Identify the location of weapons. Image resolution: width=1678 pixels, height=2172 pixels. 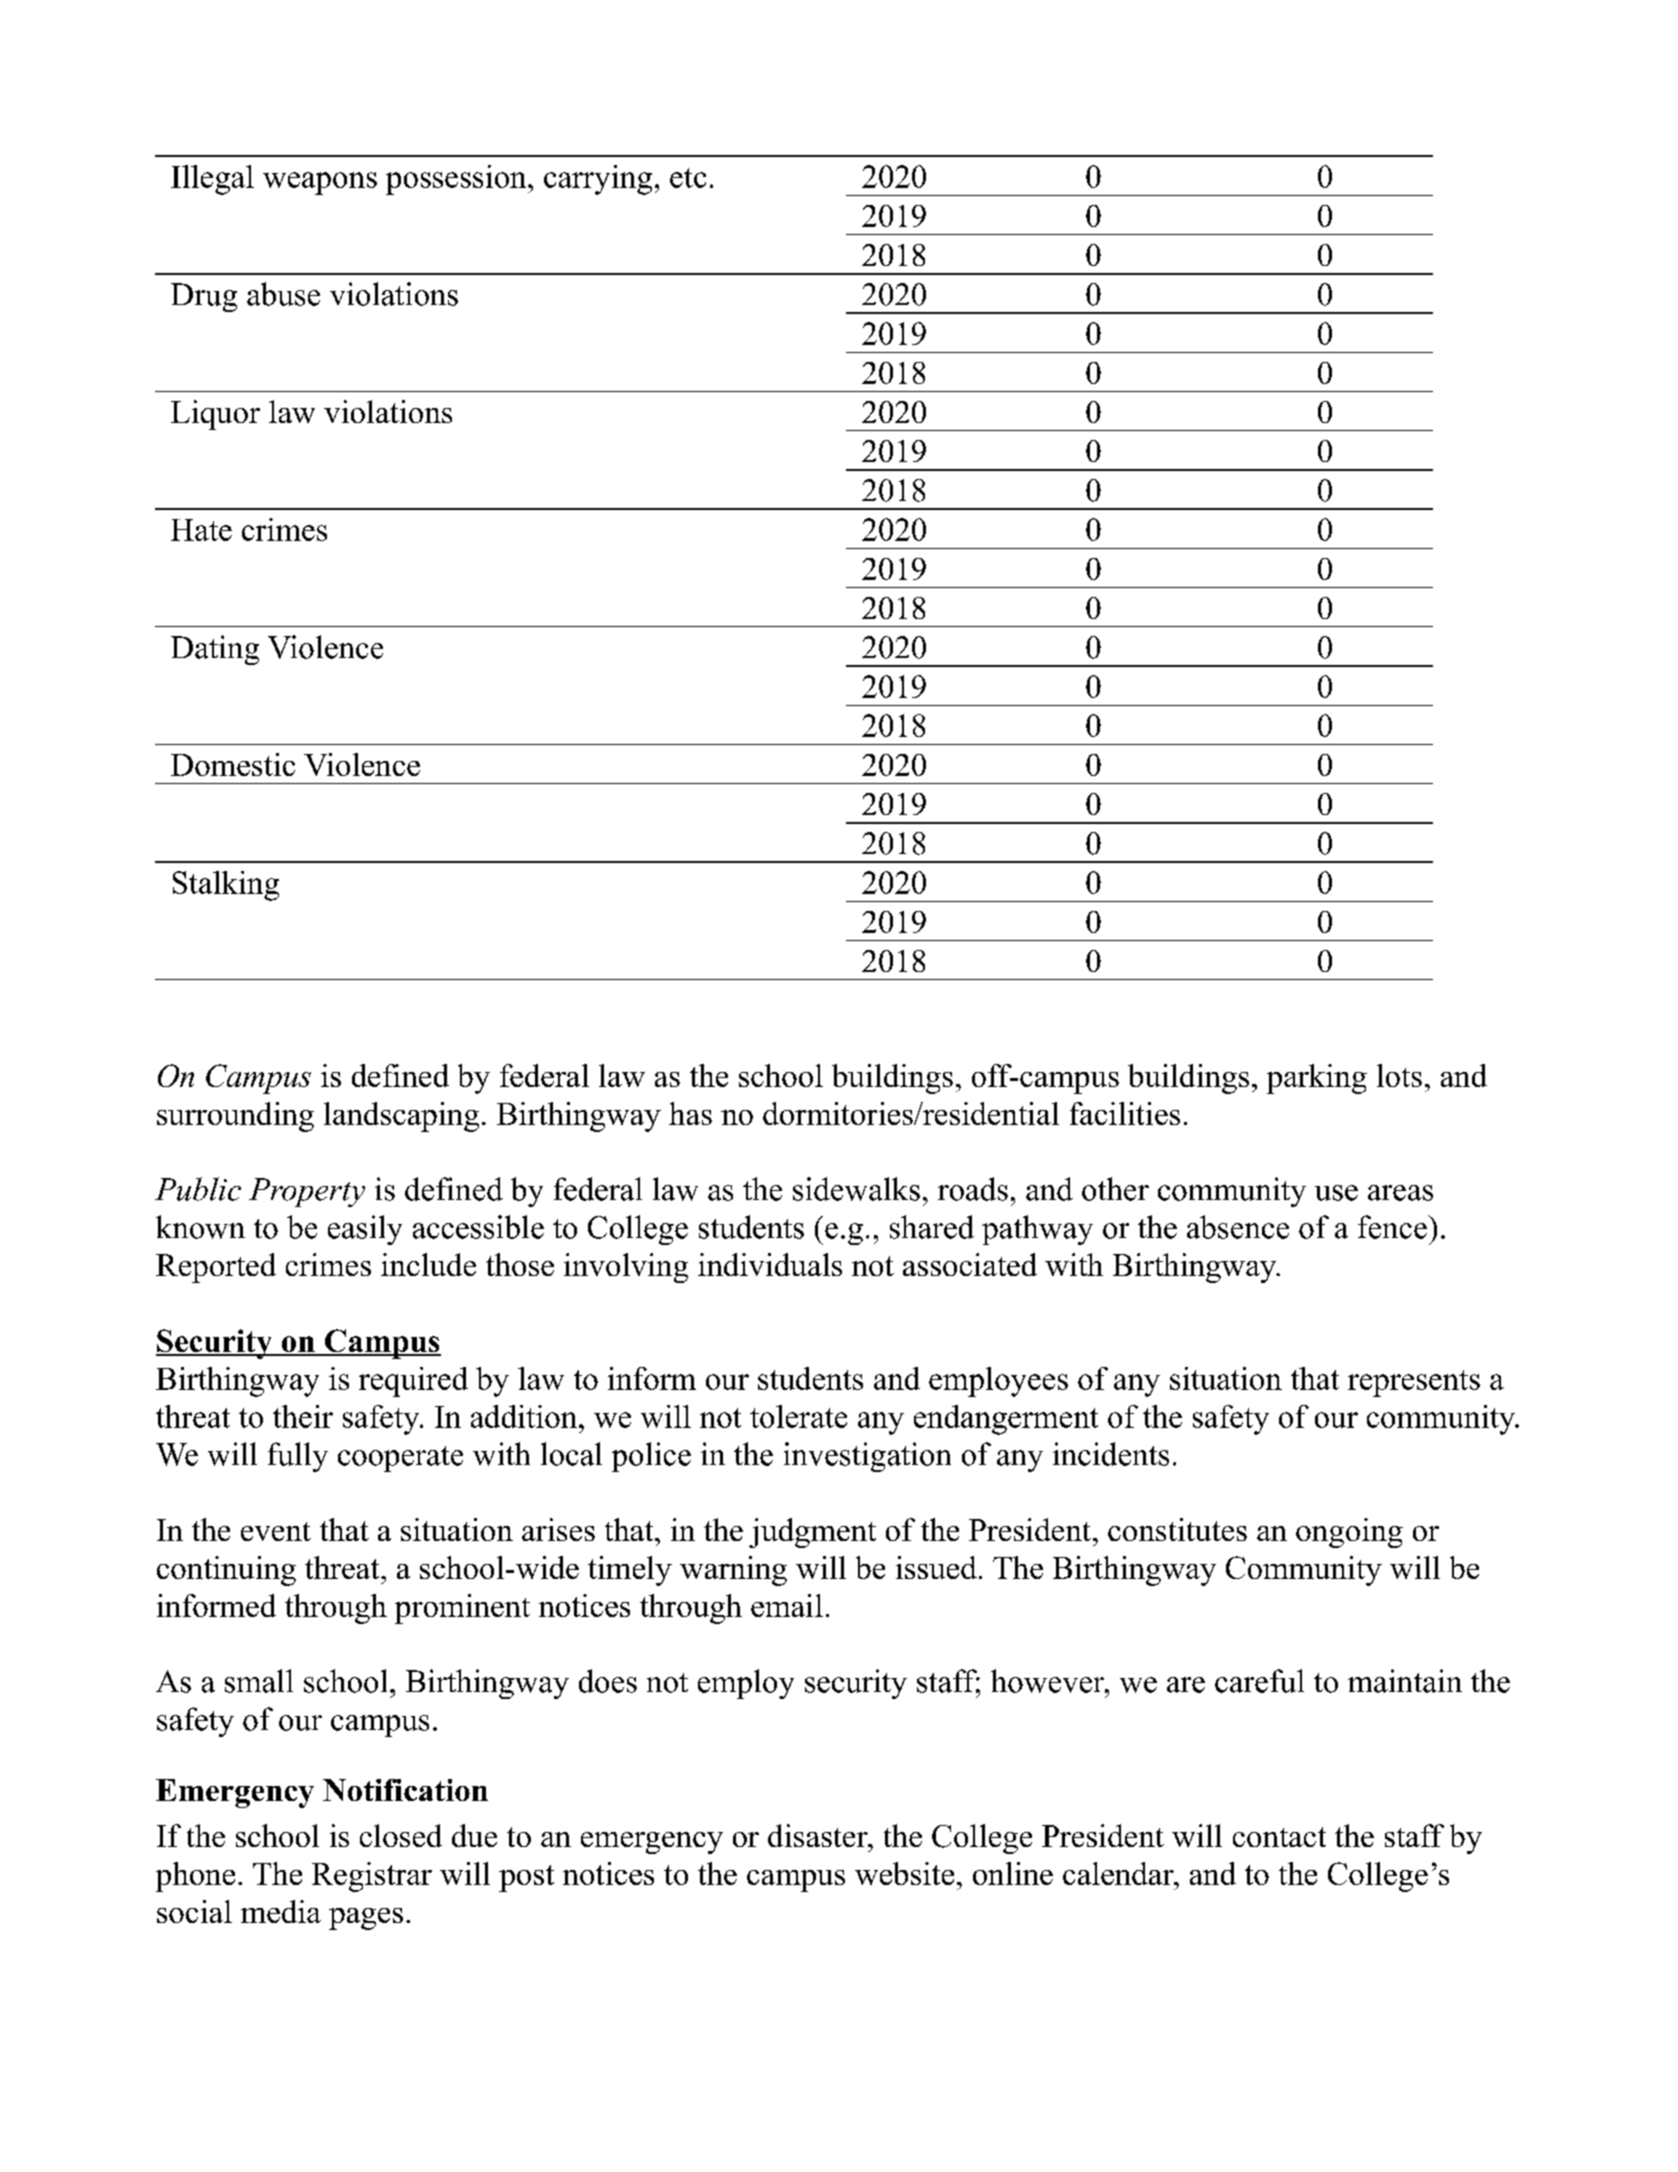
(320, 183).
